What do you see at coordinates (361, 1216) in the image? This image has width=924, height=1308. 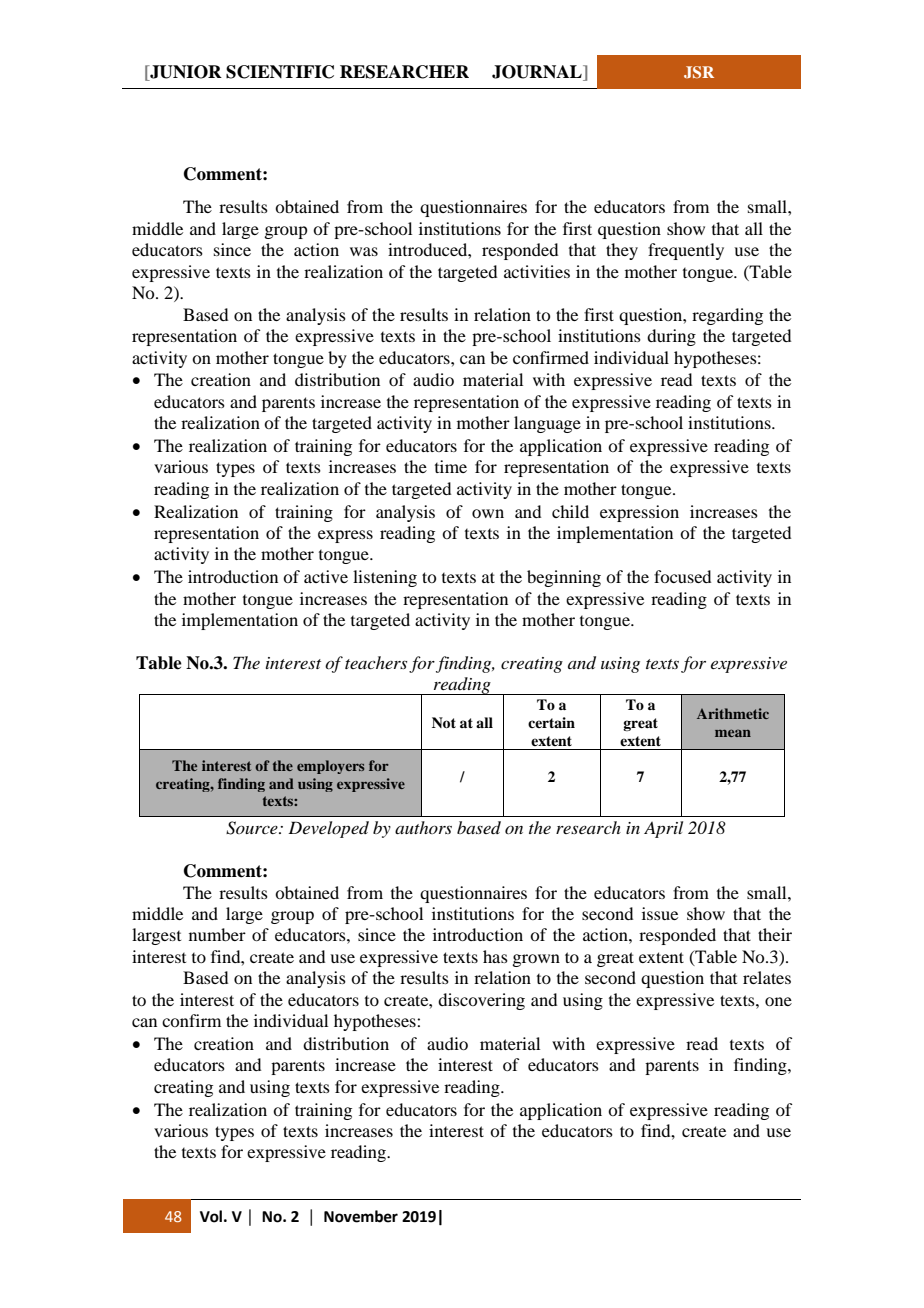 I see `November` at bounding box center [361, 1216].
